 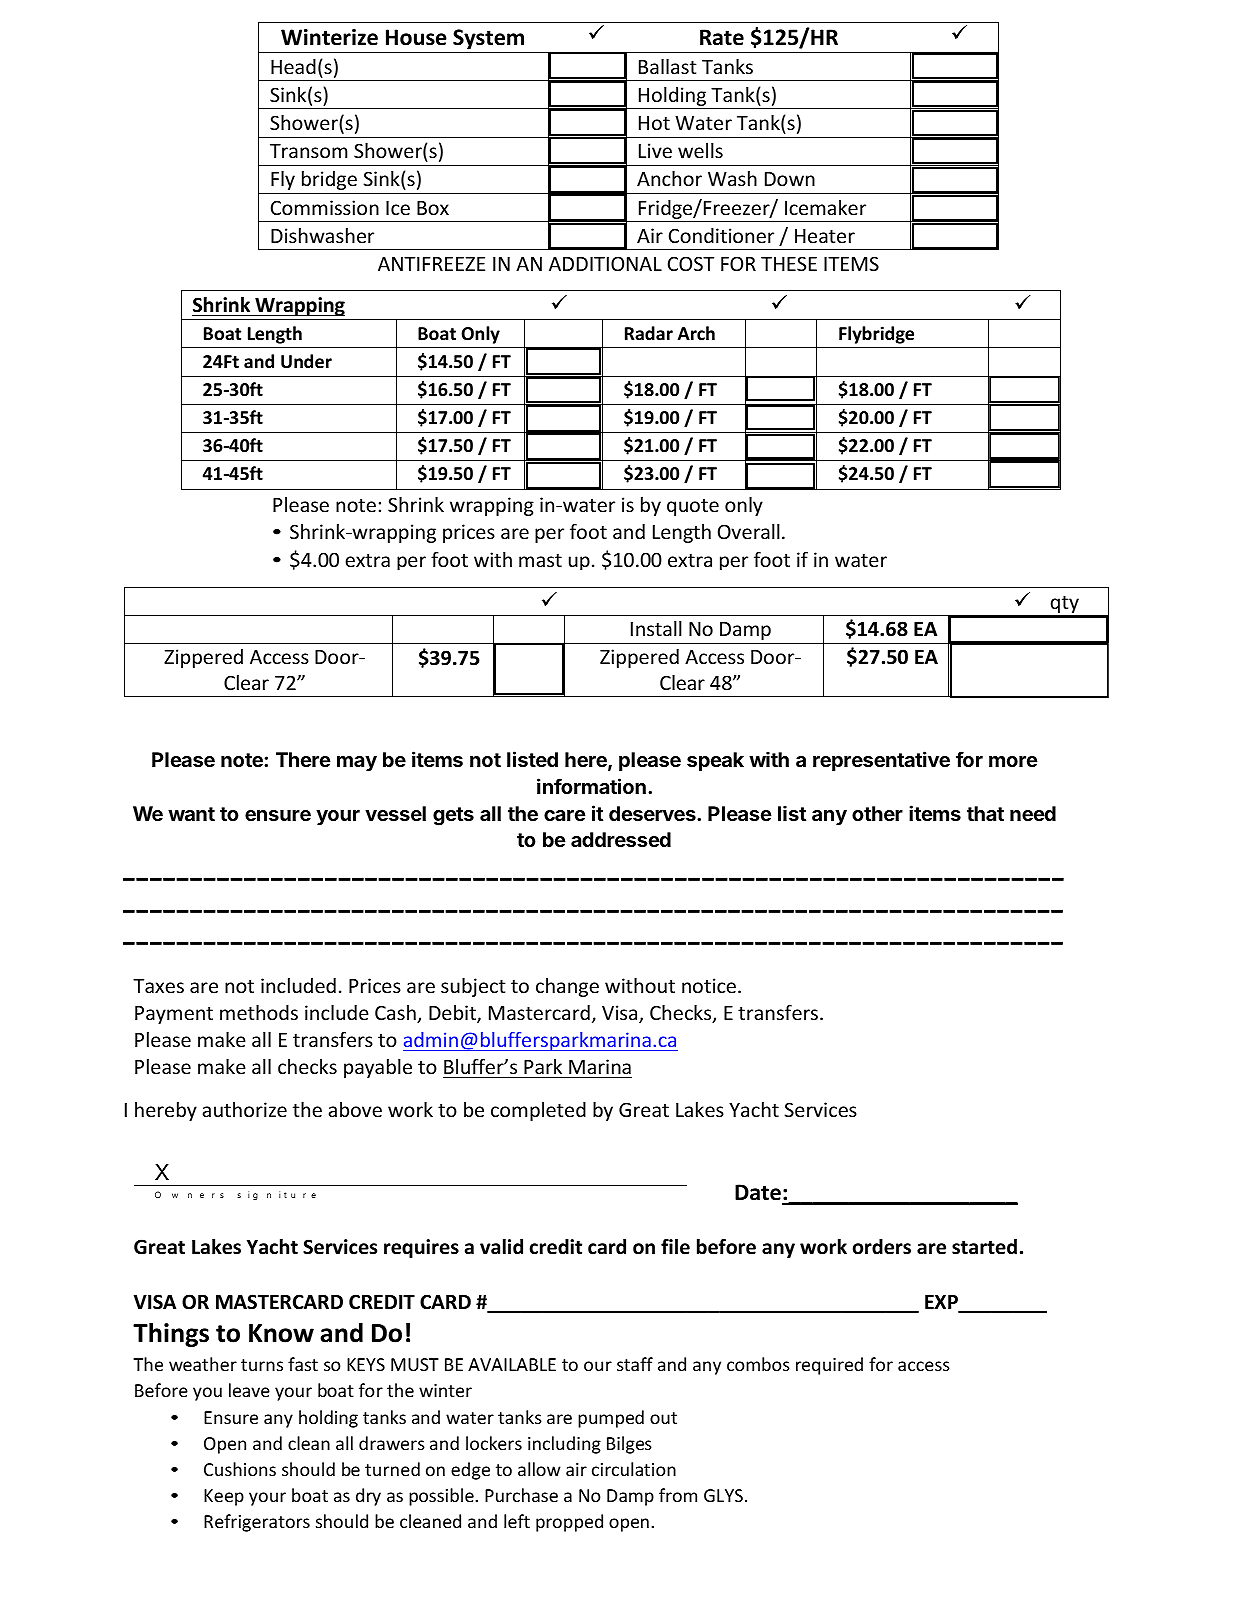 What do you see at coordinates (224, 1497) in the screenshot?
I see `Keep` at bounding box center [224, 1497].
